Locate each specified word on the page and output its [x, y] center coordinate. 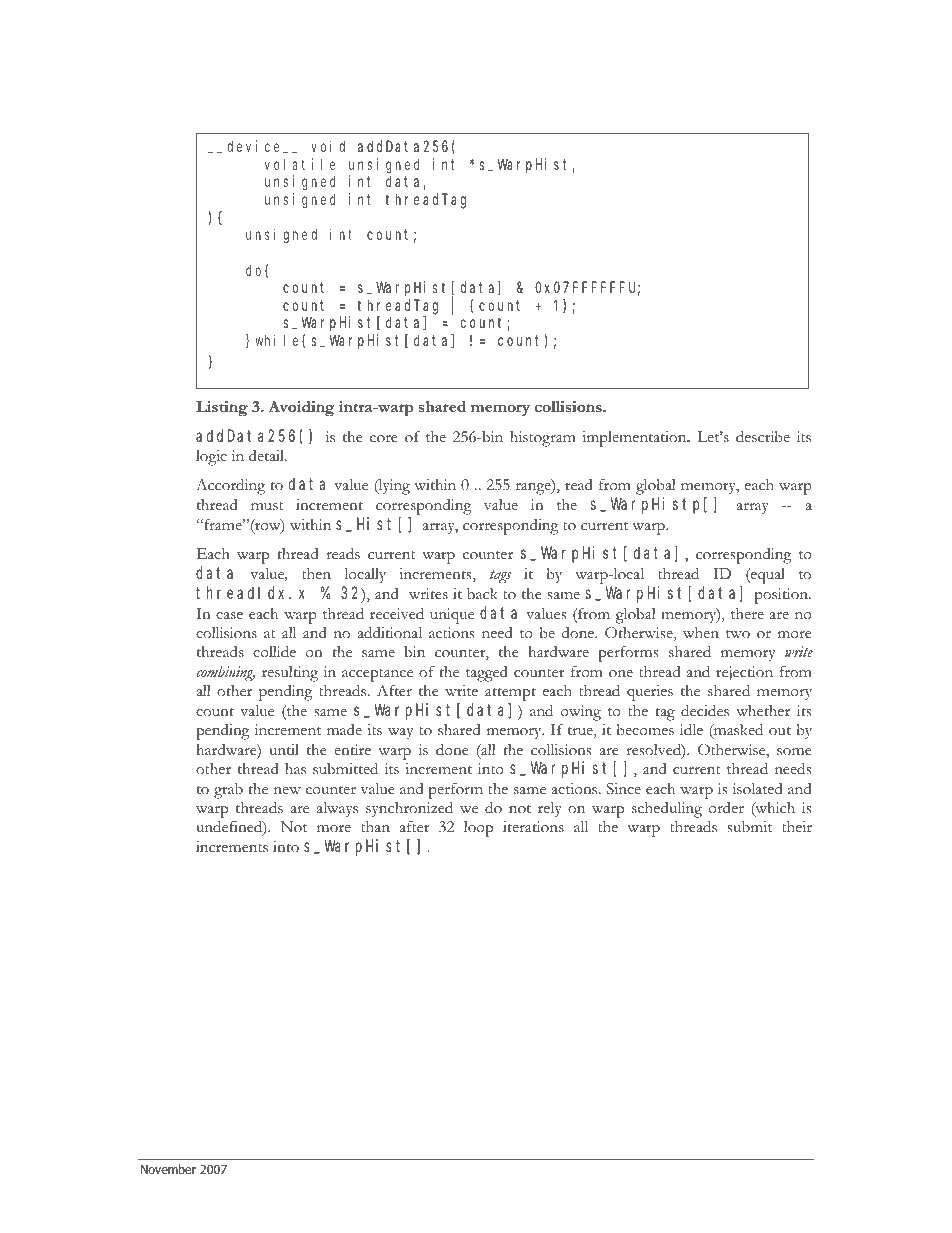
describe [763, 436]
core [384, 439]
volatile [300, 164]
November [168, 1169]
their [797, 826]
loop [478, 829]
